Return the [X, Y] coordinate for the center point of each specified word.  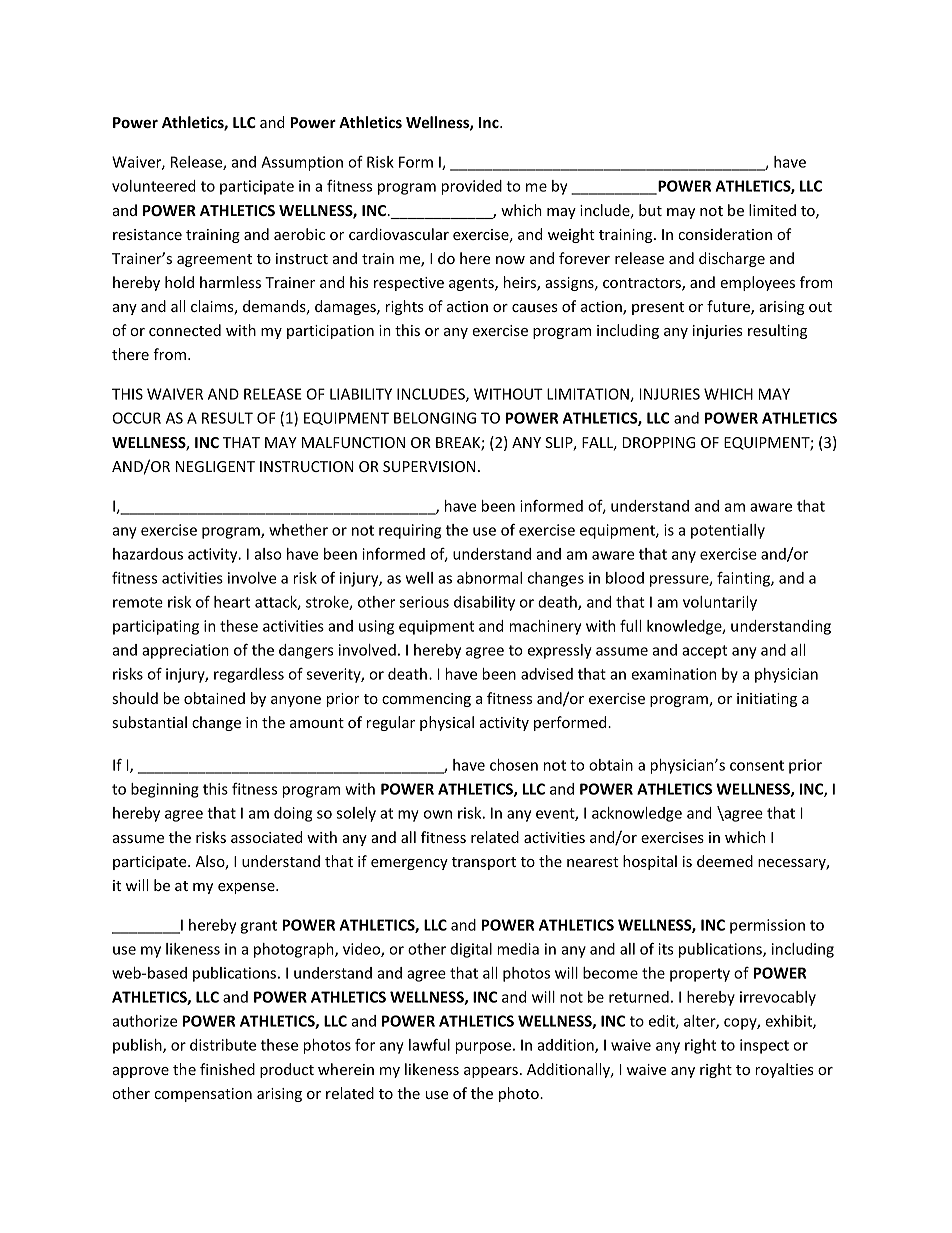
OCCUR [137, 418]
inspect [764, 1046]
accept [704, 652]
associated [266, 837]
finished [227, 1069]
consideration [725, 234]
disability [484, 603]
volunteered [154, 186]
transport [484, 863]
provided [471, 187]
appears [491, 1072]
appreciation [185, 651]
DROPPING [659, 442]
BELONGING [435, 418]
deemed [725, 861]
